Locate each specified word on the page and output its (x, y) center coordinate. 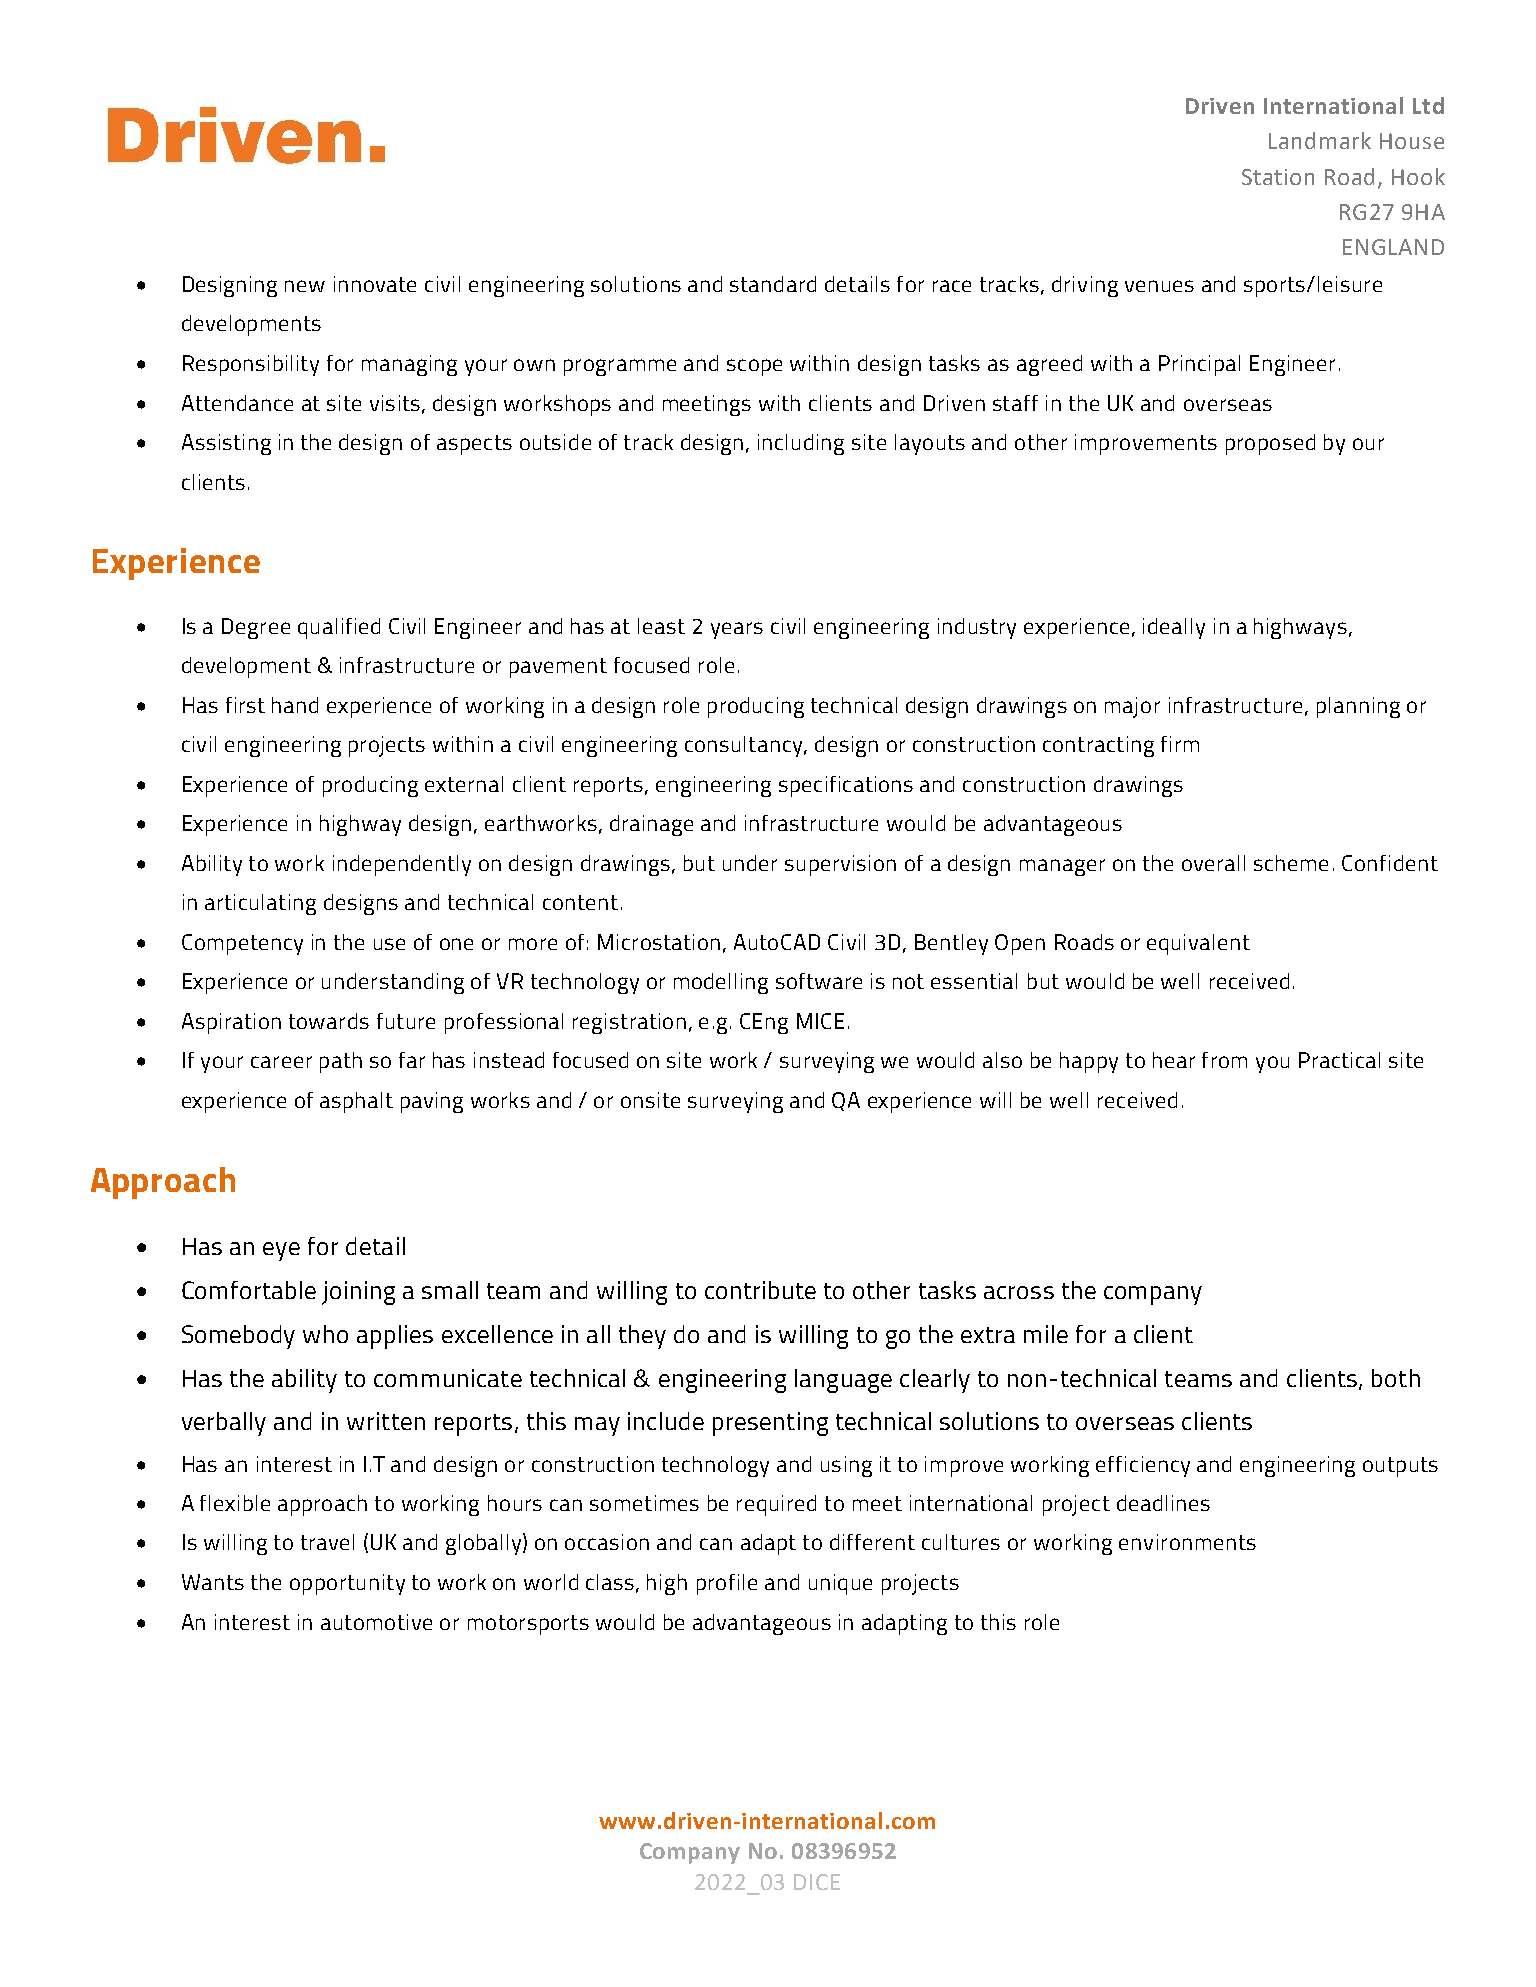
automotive (376, 1622)
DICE (817, 1882)
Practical (1339, 1060)
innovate (375, 284)
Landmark (1320, 140)
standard (773, 284)
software (819, 981)
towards (329, 1021)
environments (1187, 1542)
